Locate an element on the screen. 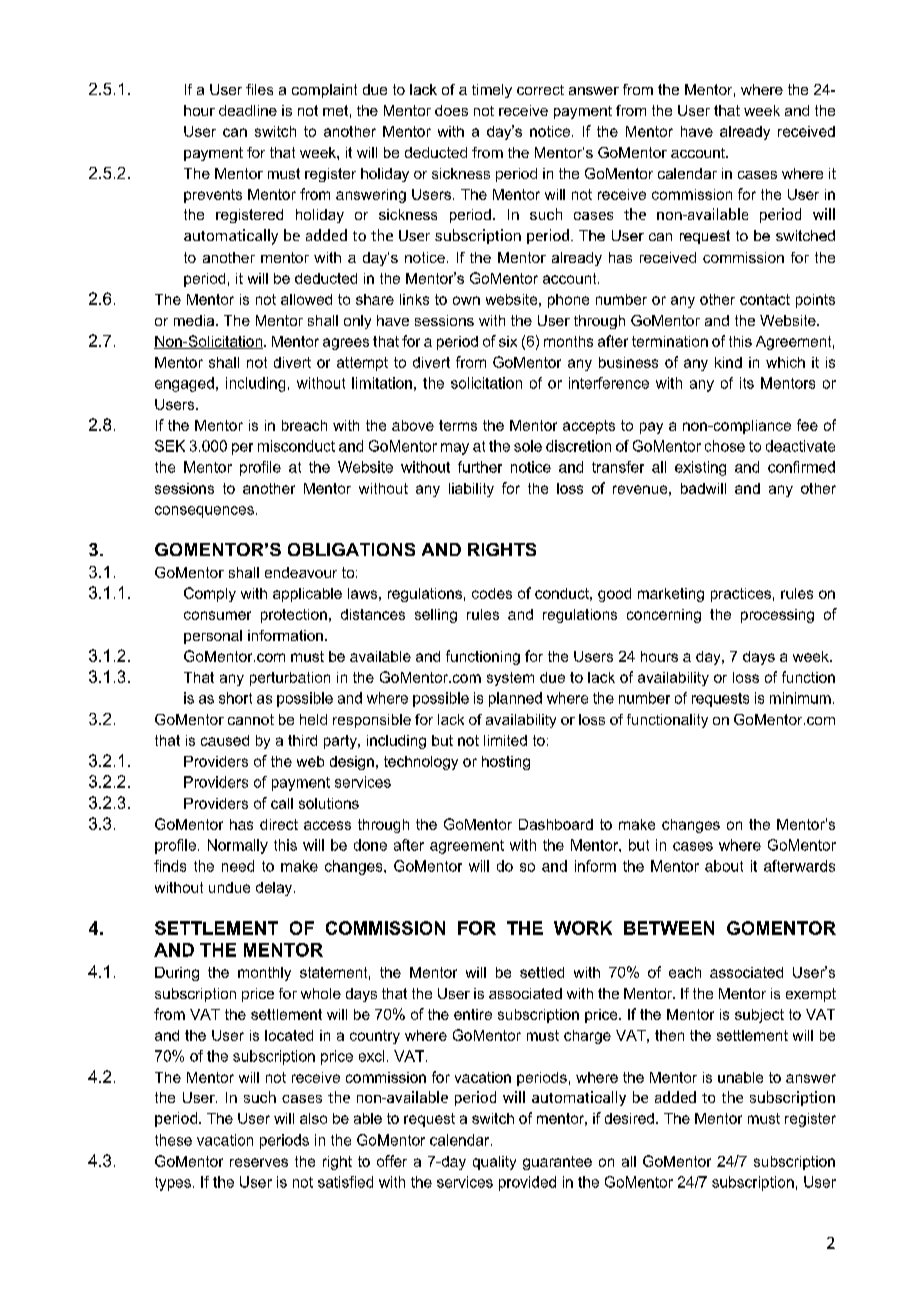 The height and width of the screenshot is (1308, 924). processing is located at coordinates (777, 616).
